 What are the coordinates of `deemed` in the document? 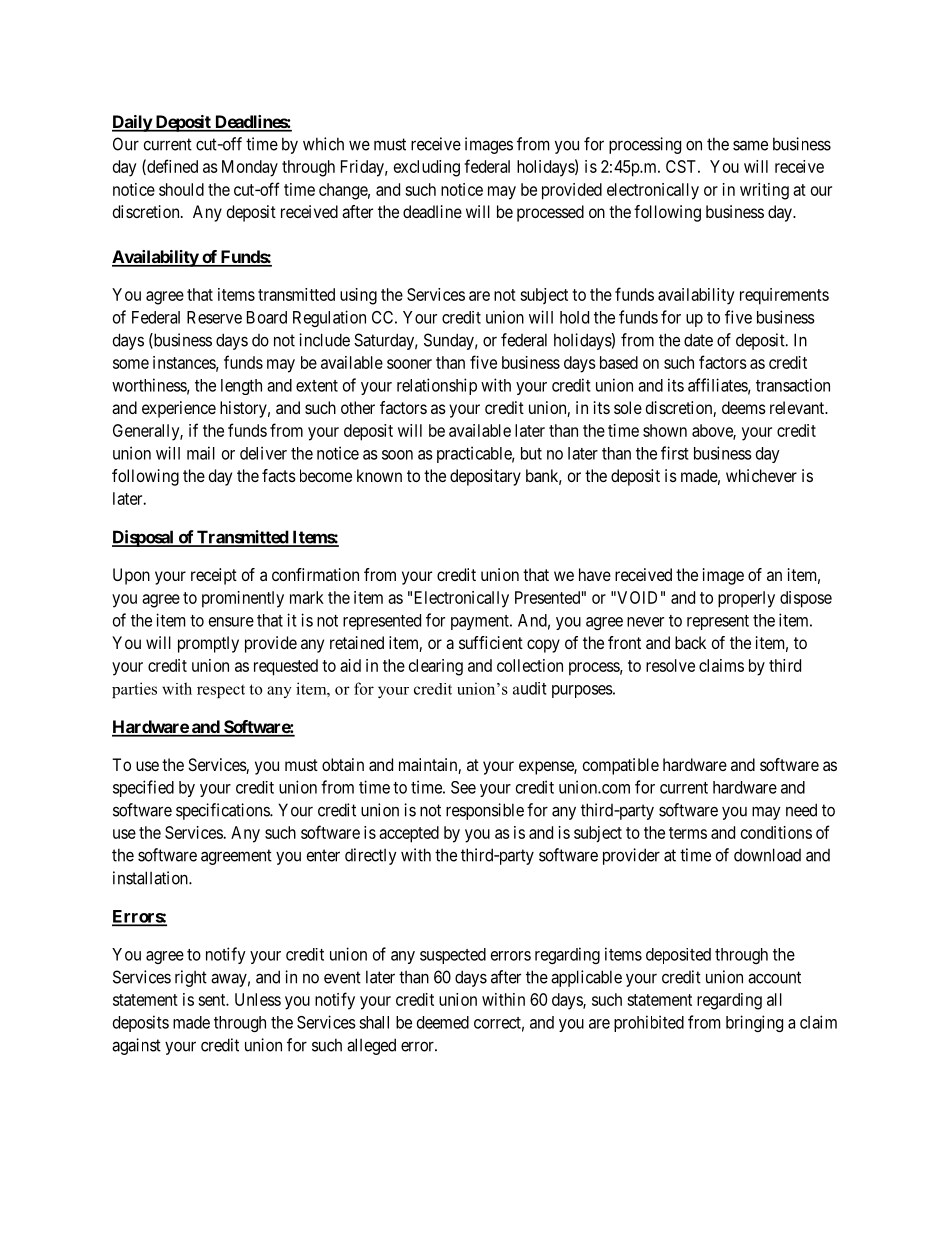 It's located at (443, 1022).
